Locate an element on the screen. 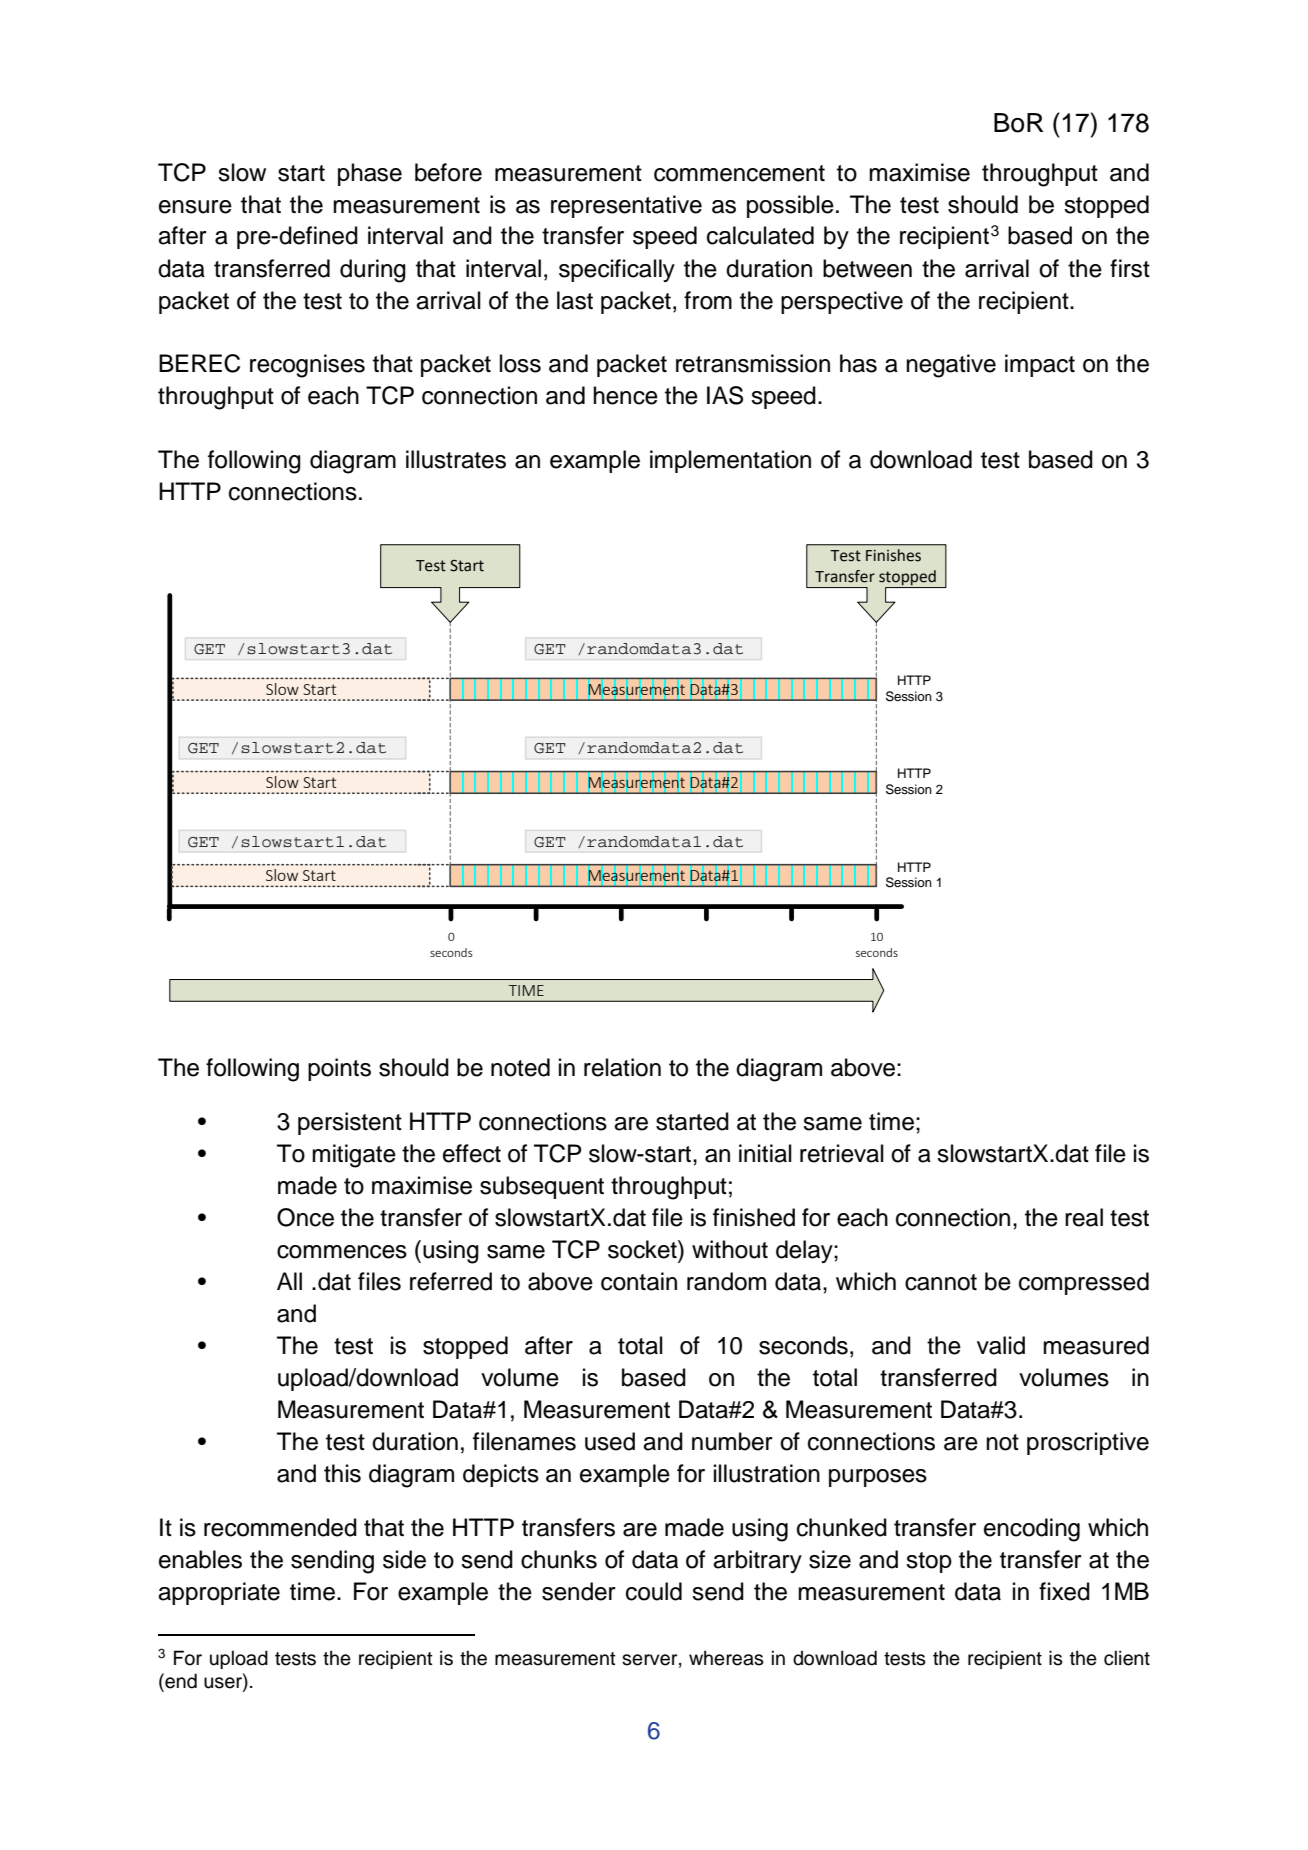 This screenshot has height=1850, width=1308. Finishes is located at coordinates (893, 555).
